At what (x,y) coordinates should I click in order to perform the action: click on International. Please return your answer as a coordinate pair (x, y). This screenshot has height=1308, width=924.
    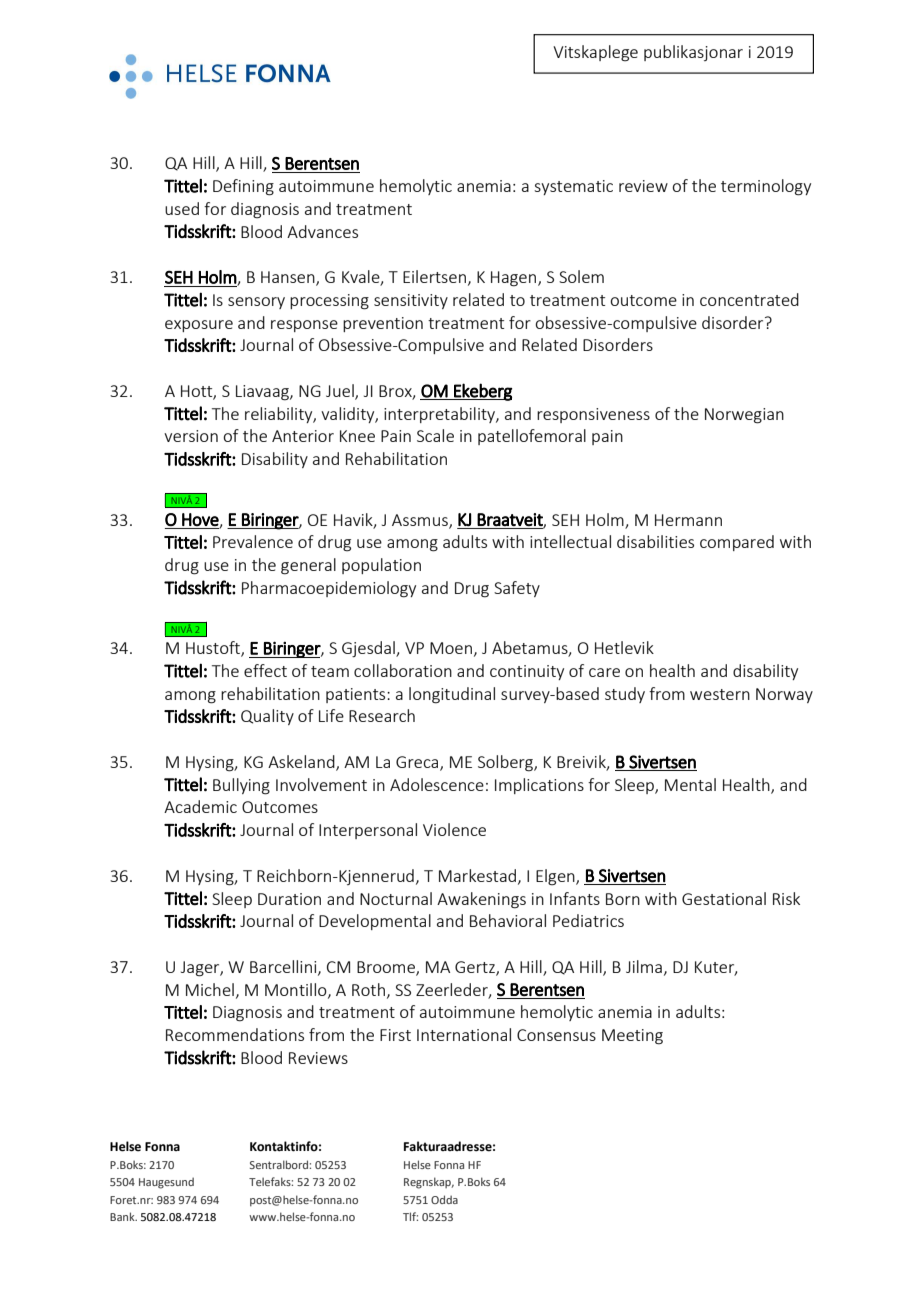
    Looking at the image, I should click on (464, 1034).
